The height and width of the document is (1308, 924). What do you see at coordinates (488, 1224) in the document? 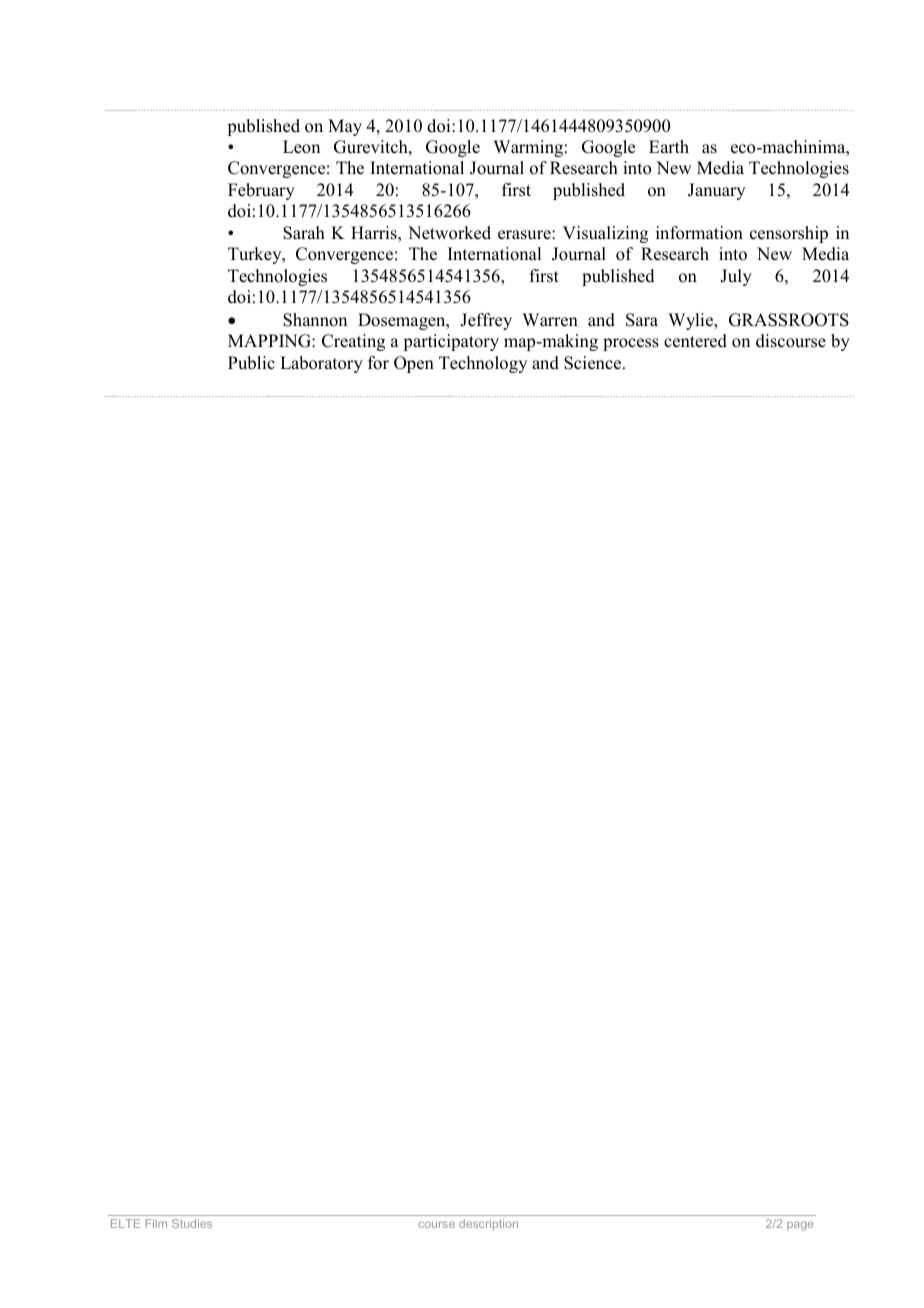
I see `description` at bounding box center [488, 1224].
